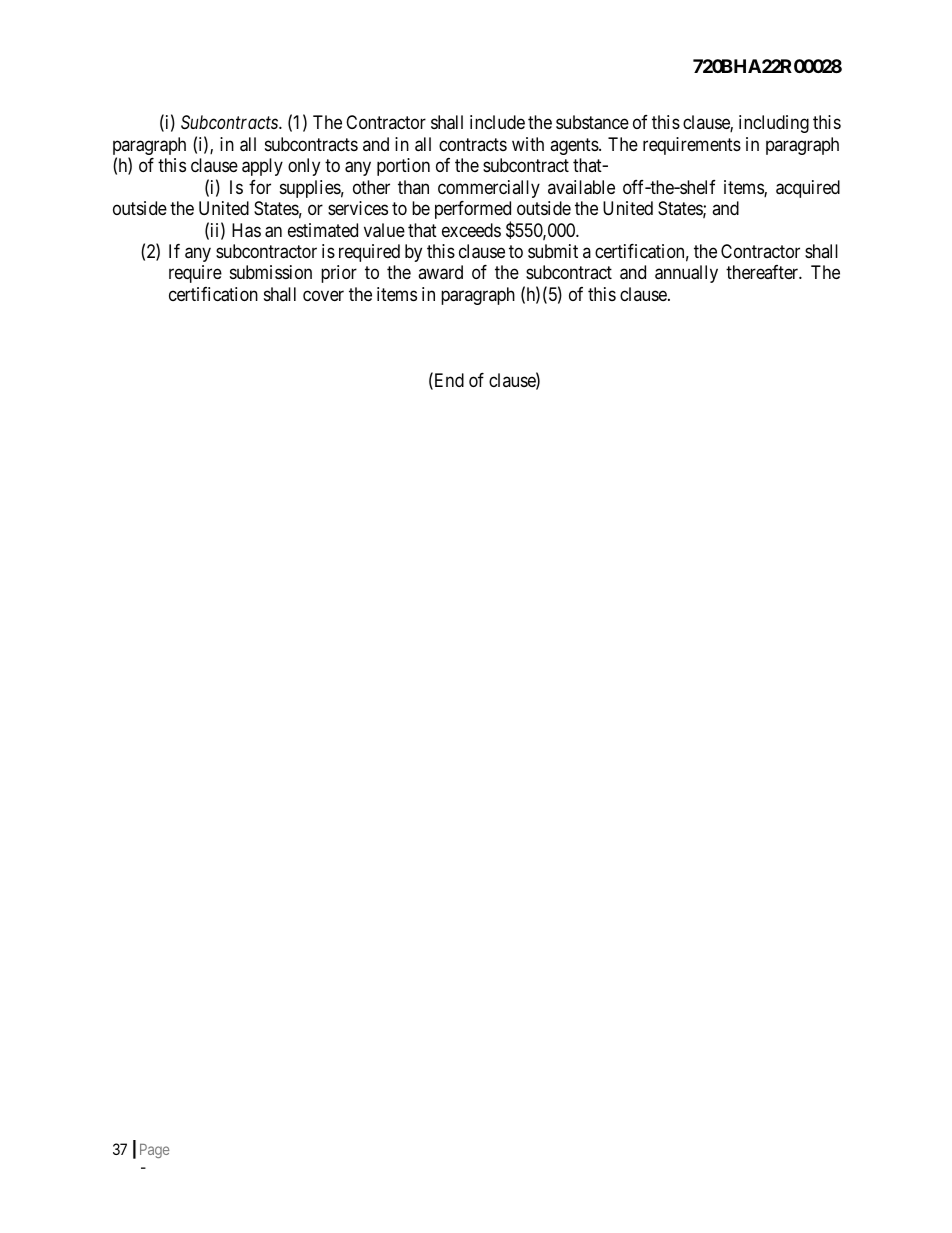 The width and height of the document is (952, 1233). Describe the element at coordinates (471, 230) in the document. I see `exceeds` at that location.
